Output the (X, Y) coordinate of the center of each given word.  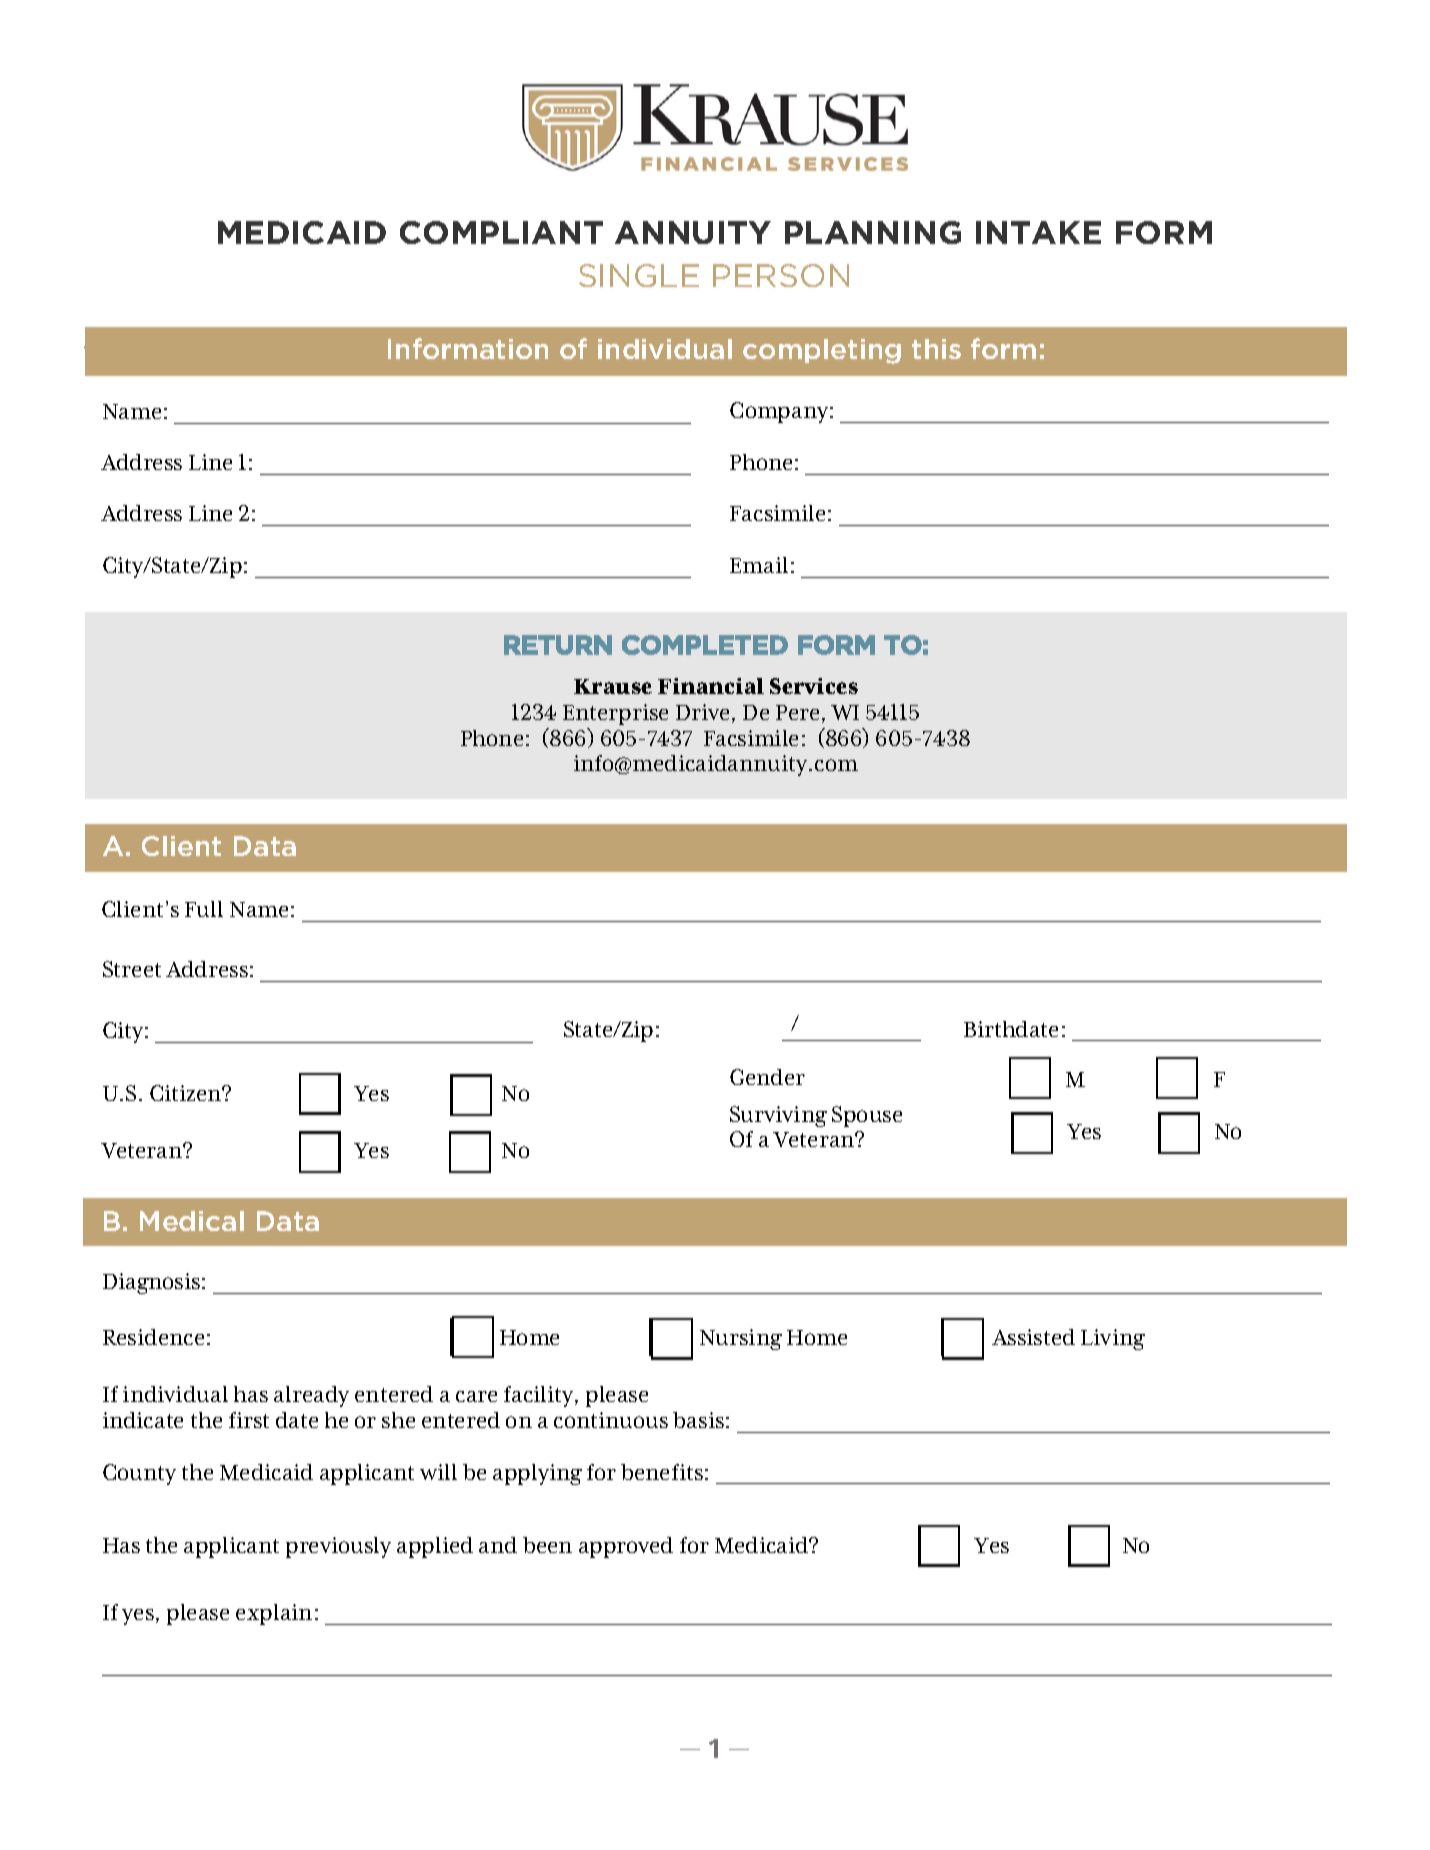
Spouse (867, 1116)
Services (814, 686)
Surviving (778, 1116)
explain (274, 1614)
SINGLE (639, 275)
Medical (192, 1221)
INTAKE (1038, 232)
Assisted (1033, 1337)
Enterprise (615, 714)
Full (204, 909)
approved (626, 1547)
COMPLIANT (501, 232)
